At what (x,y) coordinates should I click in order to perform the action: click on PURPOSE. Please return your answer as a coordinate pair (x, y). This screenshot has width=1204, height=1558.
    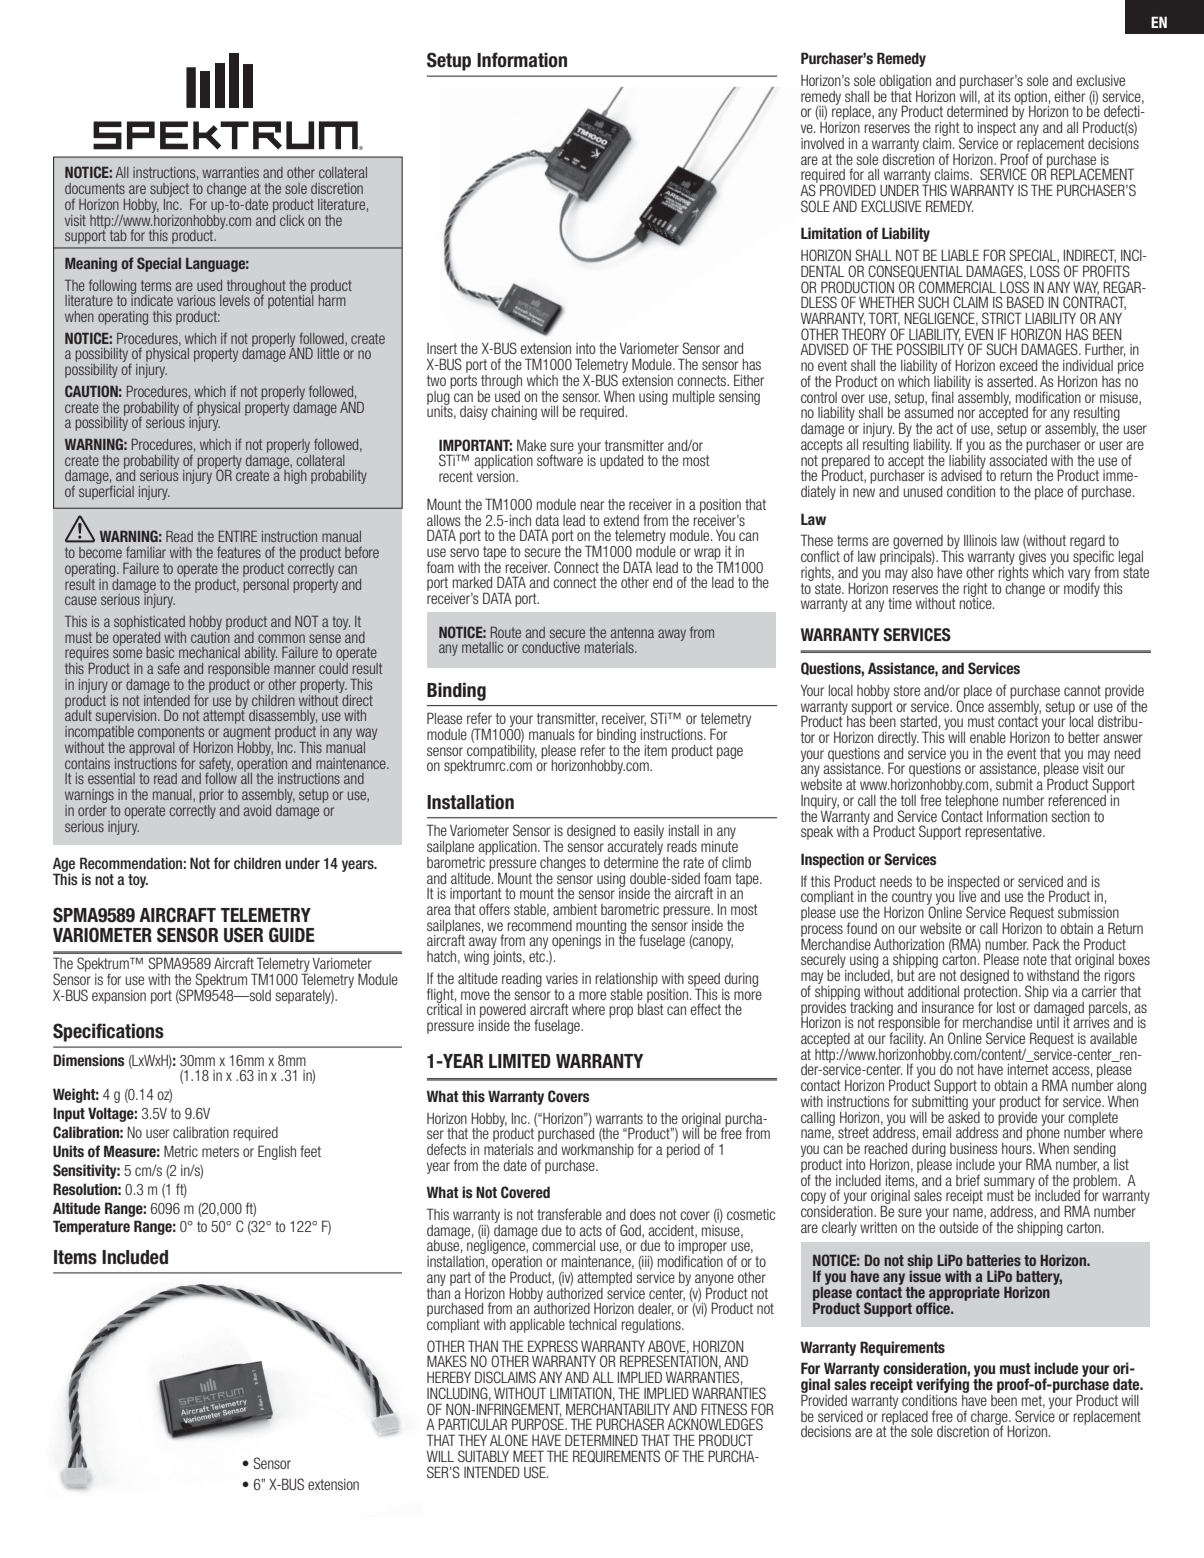
    Looking at the image, I should click on (539, 1424).
